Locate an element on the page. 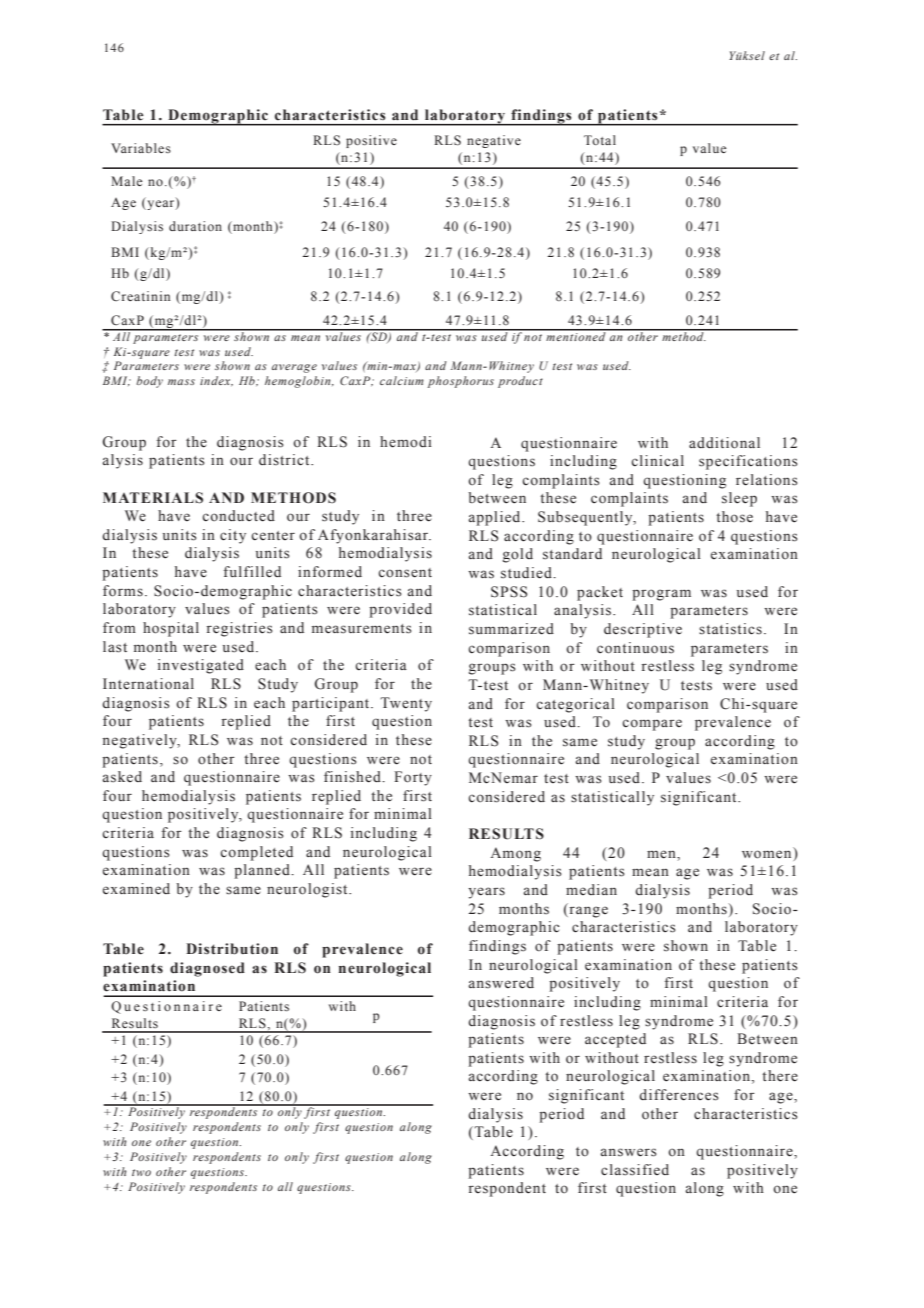 This page has width=924, height=1308. investigated is located at coordinates (201, 666).
